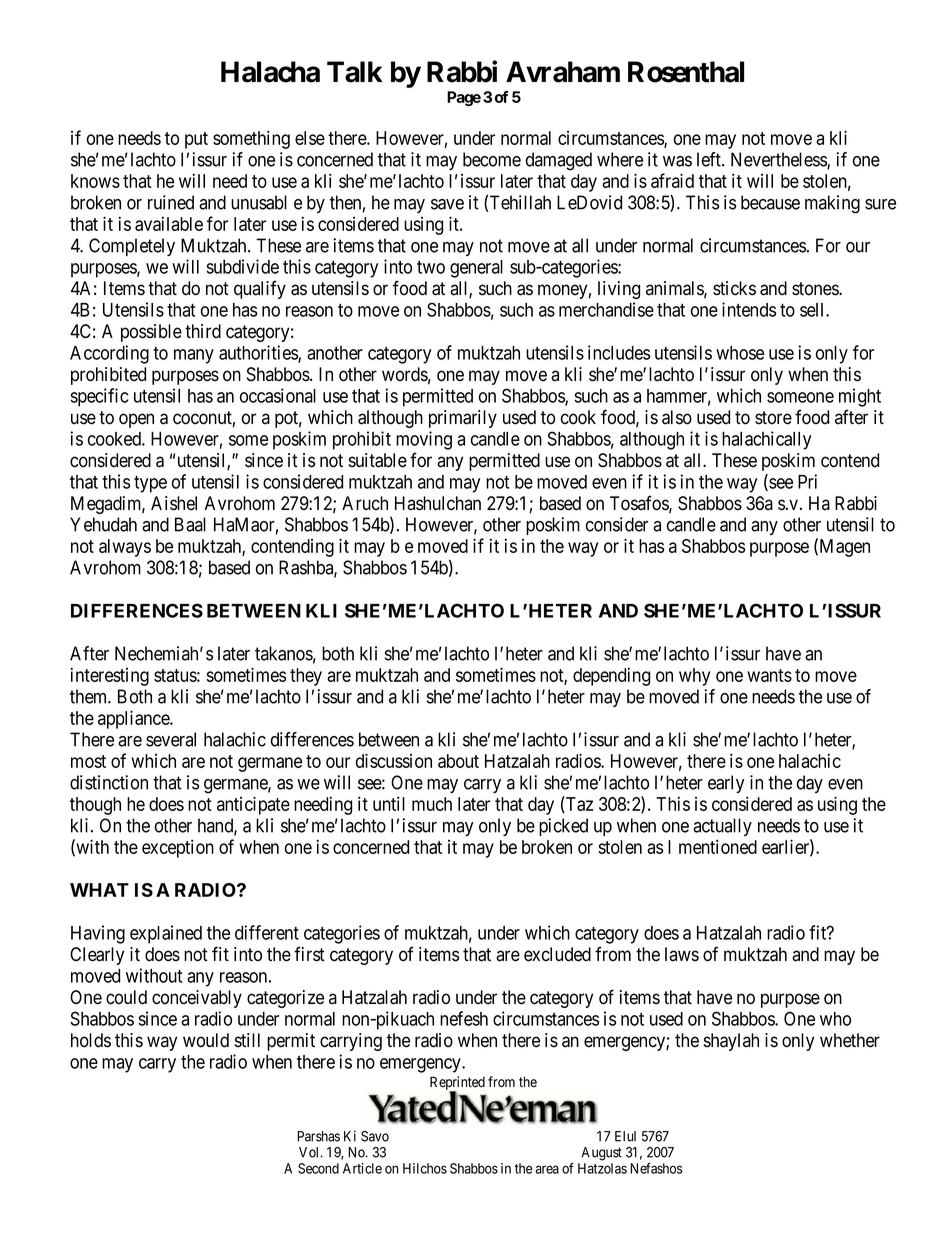 This screenshot has height=1233, width=952. I want to click on type, so click(150, 484).
